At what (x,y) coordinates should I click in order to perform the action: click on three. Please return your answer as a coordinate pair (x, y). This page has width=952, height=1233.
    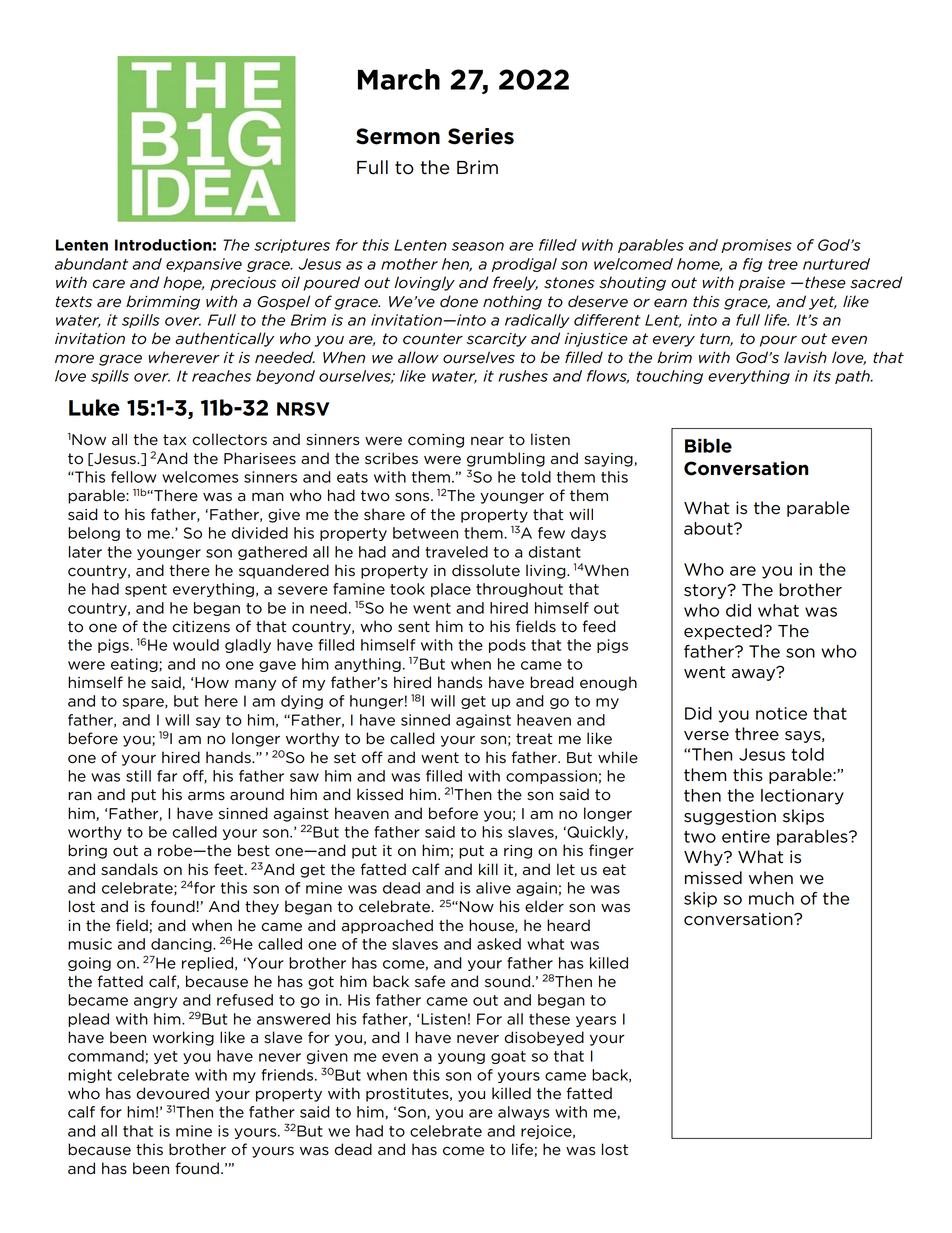
    Looking at the image, I should click on (757, 734).
